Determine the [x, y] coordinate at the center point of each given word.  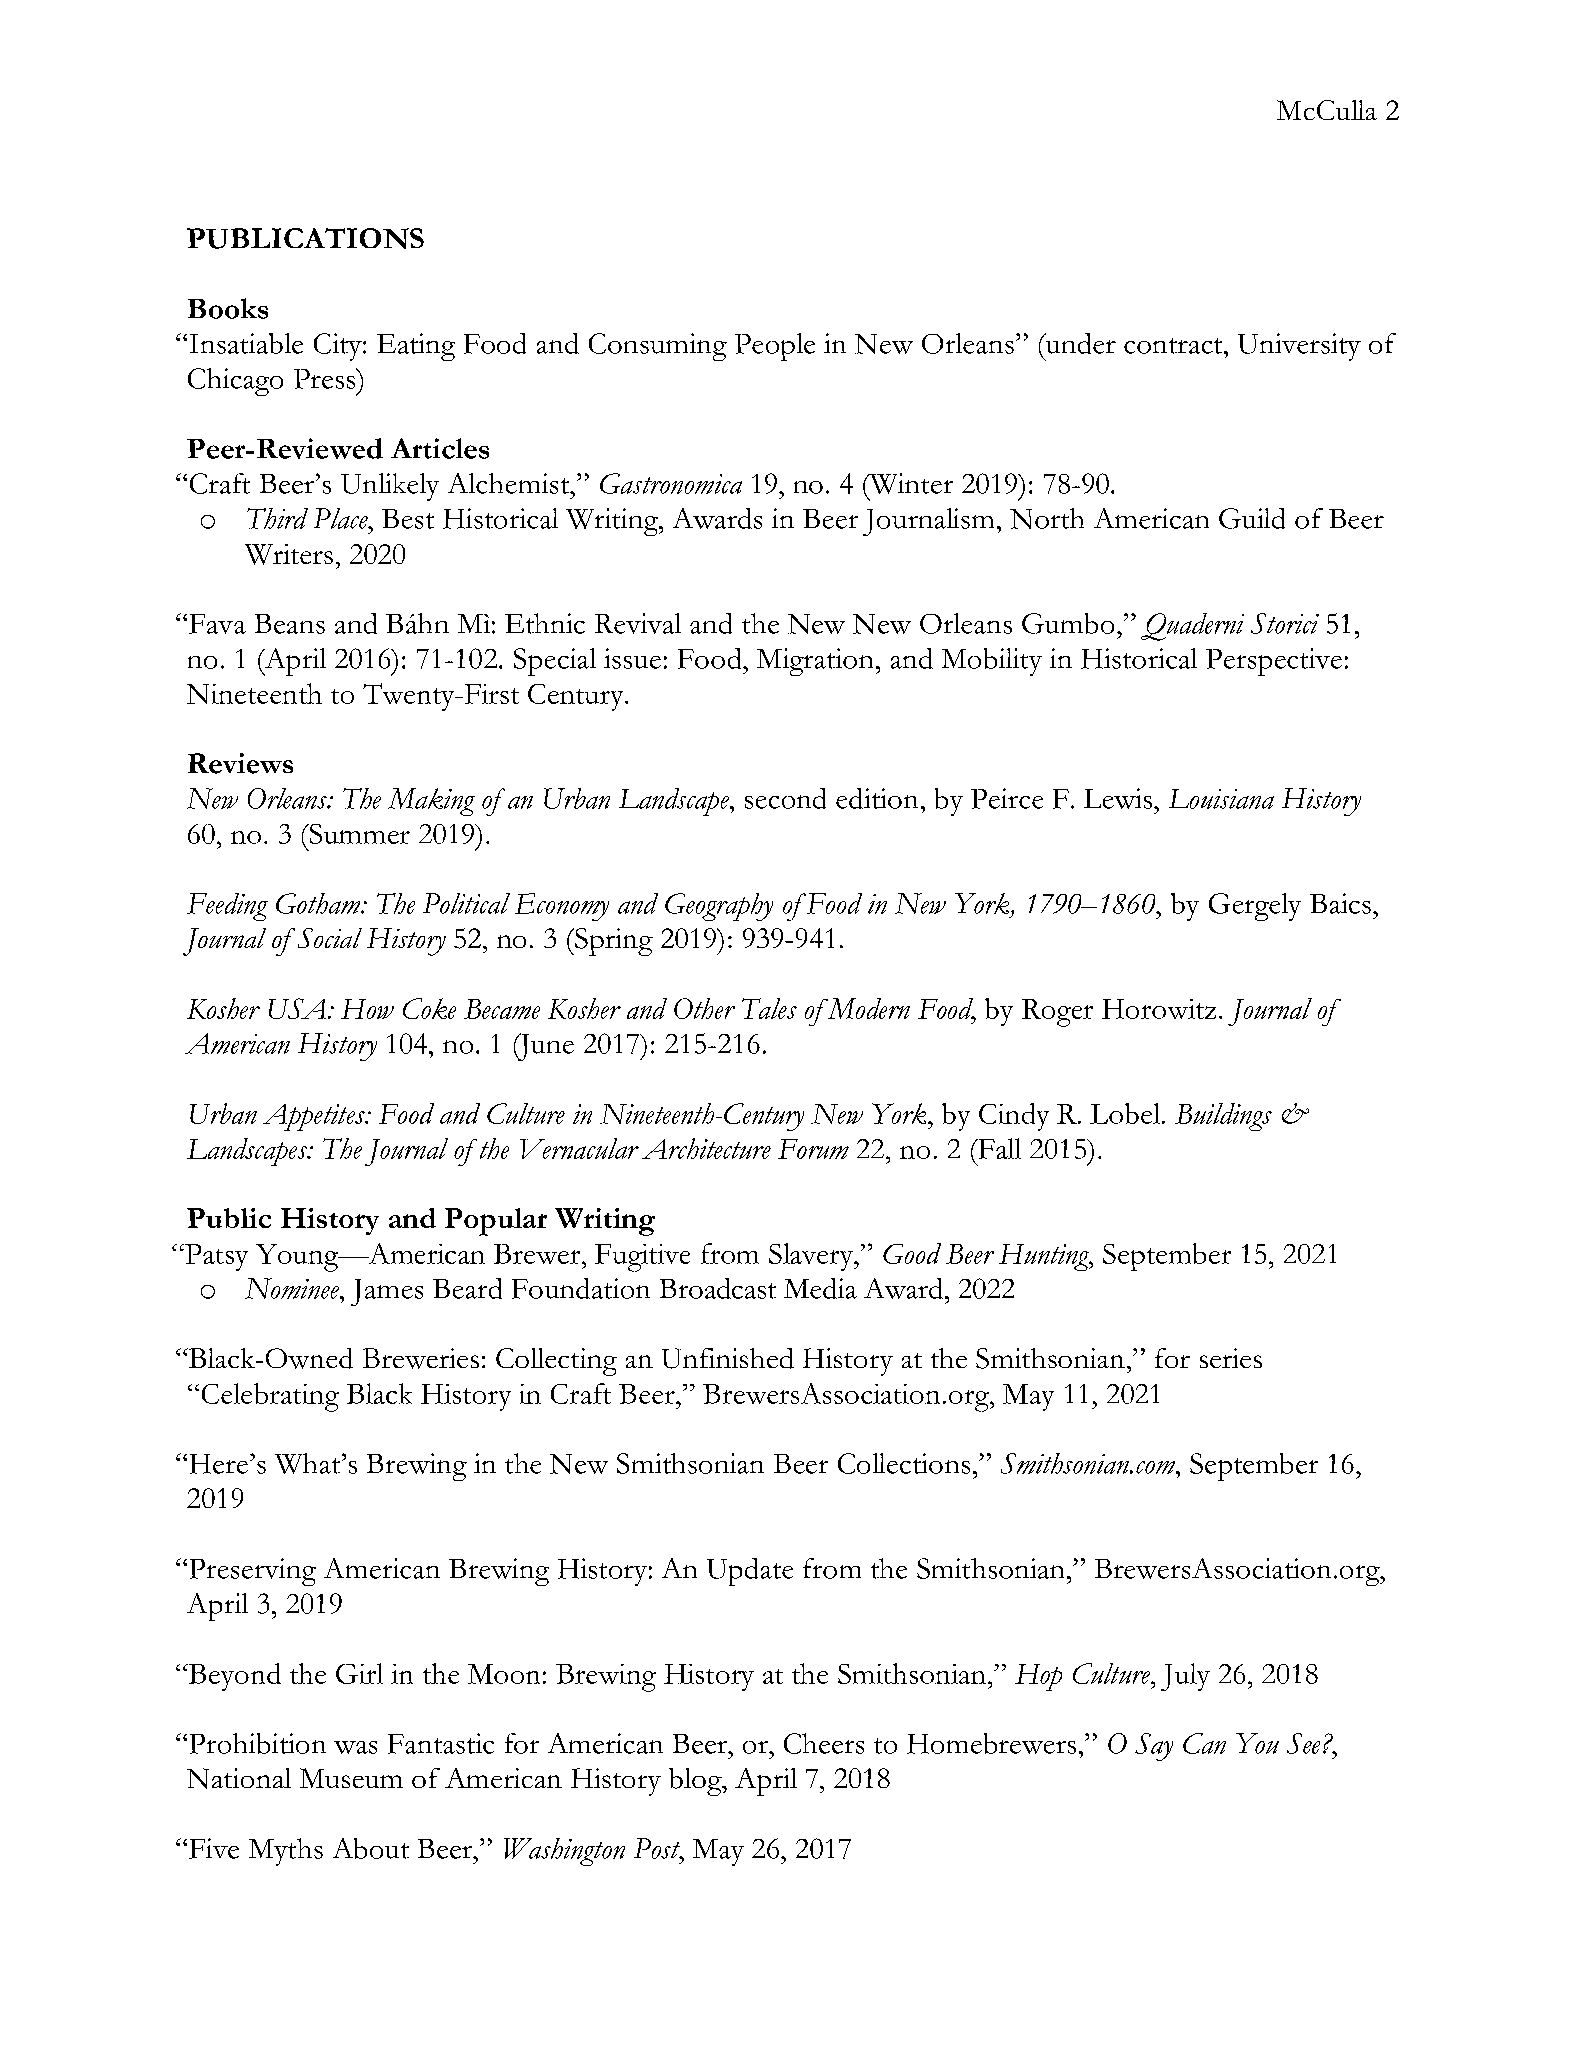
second [785, 798]
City [339, 347]
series [1231, 1358]
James [387, 1292]
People [775, 347]
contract [1173, 346]
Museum [351, 1778]
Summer [358, 834]
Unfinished [728, 1358]
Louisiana [1221, 799]
